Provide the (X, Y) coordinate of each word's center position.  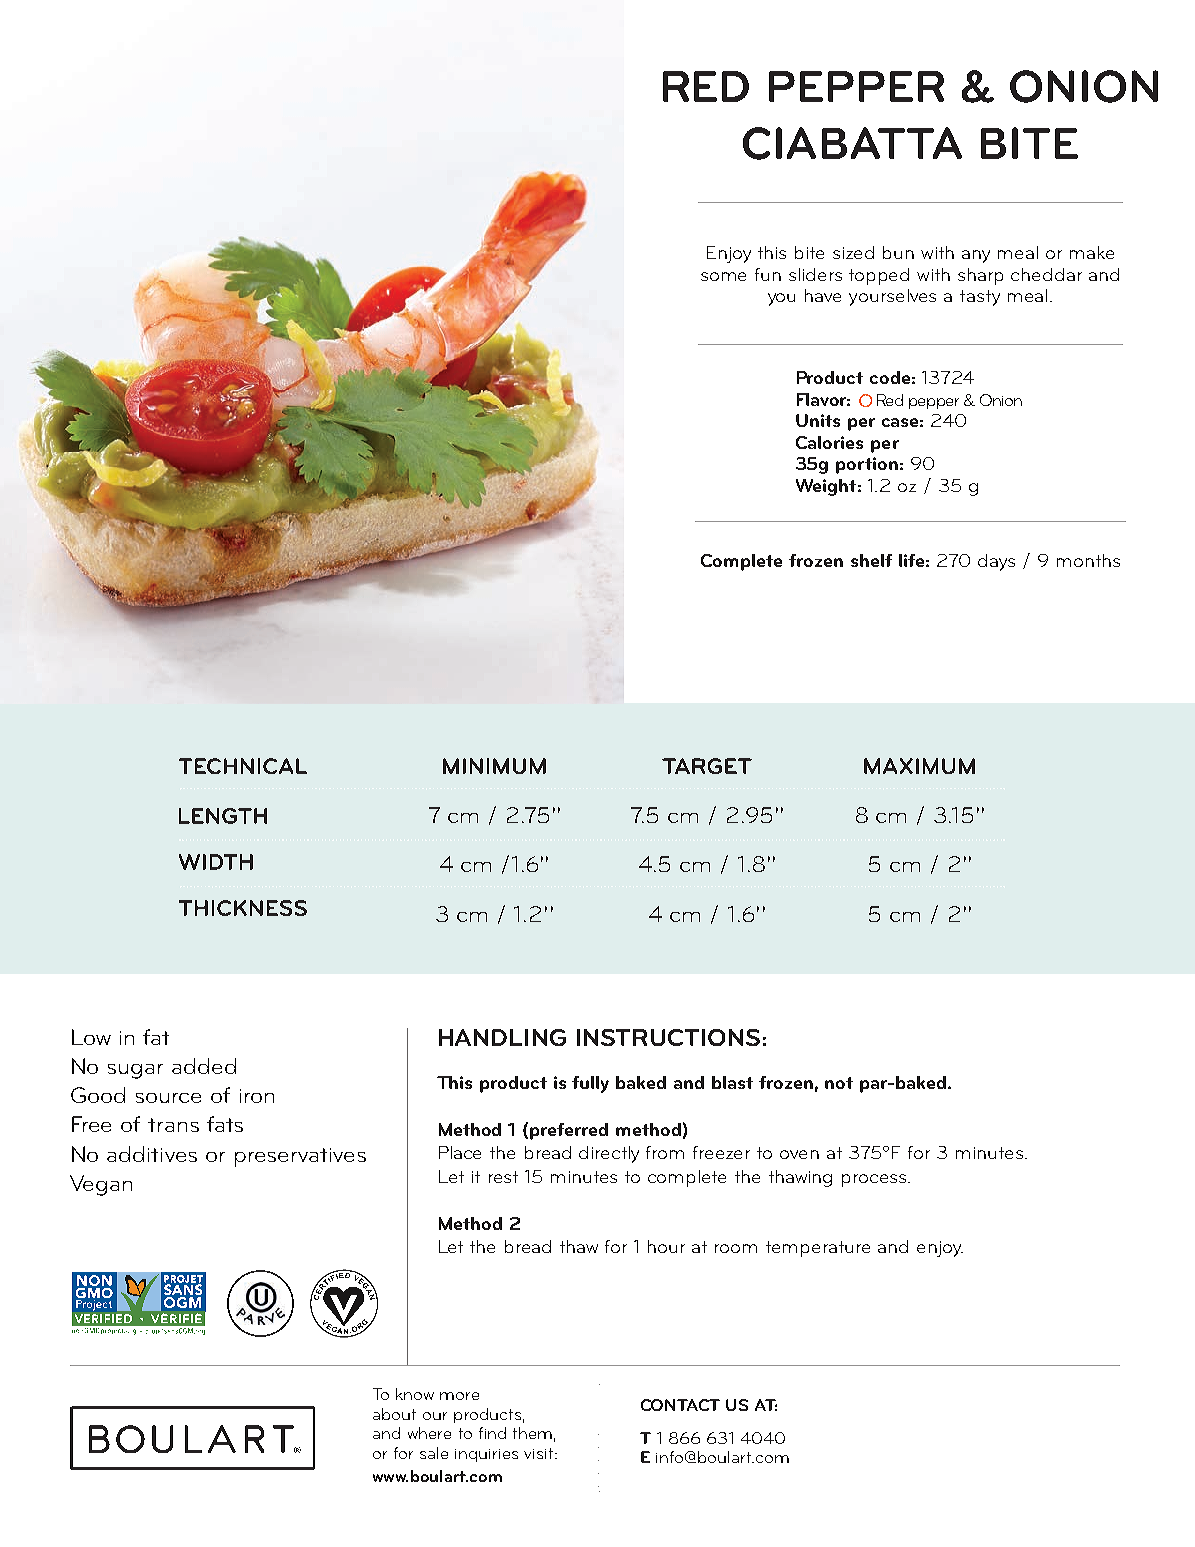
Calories (829, 442)
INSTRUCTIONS (668, 1037)
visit (540, 1453)
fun (768, 274)
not (839, 1083)
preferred (569, 1131)
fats (225, 1124)
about (394, 1414)
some (723, 276)
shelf (871, 560)
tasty (980, 298)
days (996, 562)
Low (91, 1037)
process (875, 1180)
